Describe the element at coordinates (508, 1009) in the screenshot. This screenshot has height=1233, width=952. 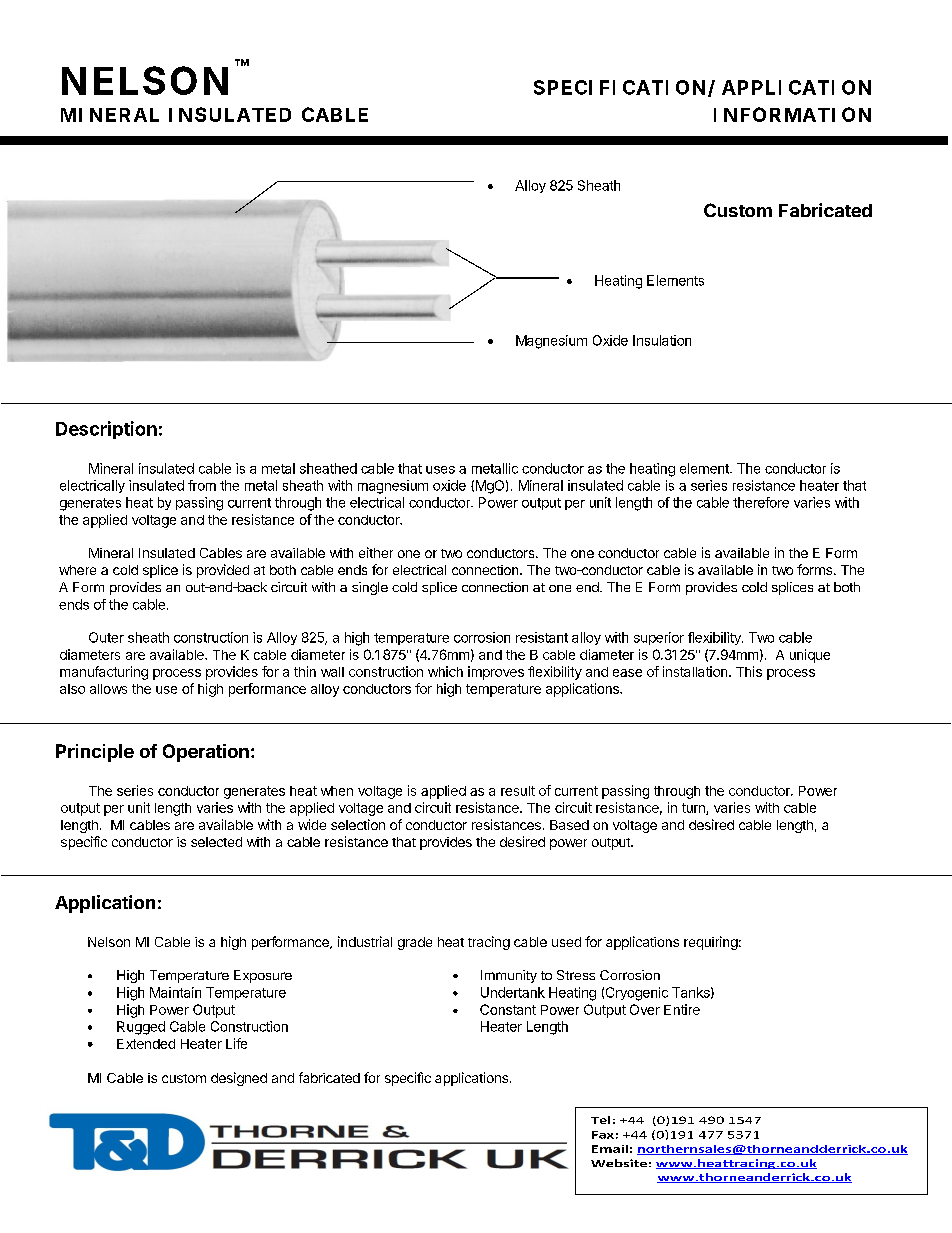
I see `Constant` at that location.
